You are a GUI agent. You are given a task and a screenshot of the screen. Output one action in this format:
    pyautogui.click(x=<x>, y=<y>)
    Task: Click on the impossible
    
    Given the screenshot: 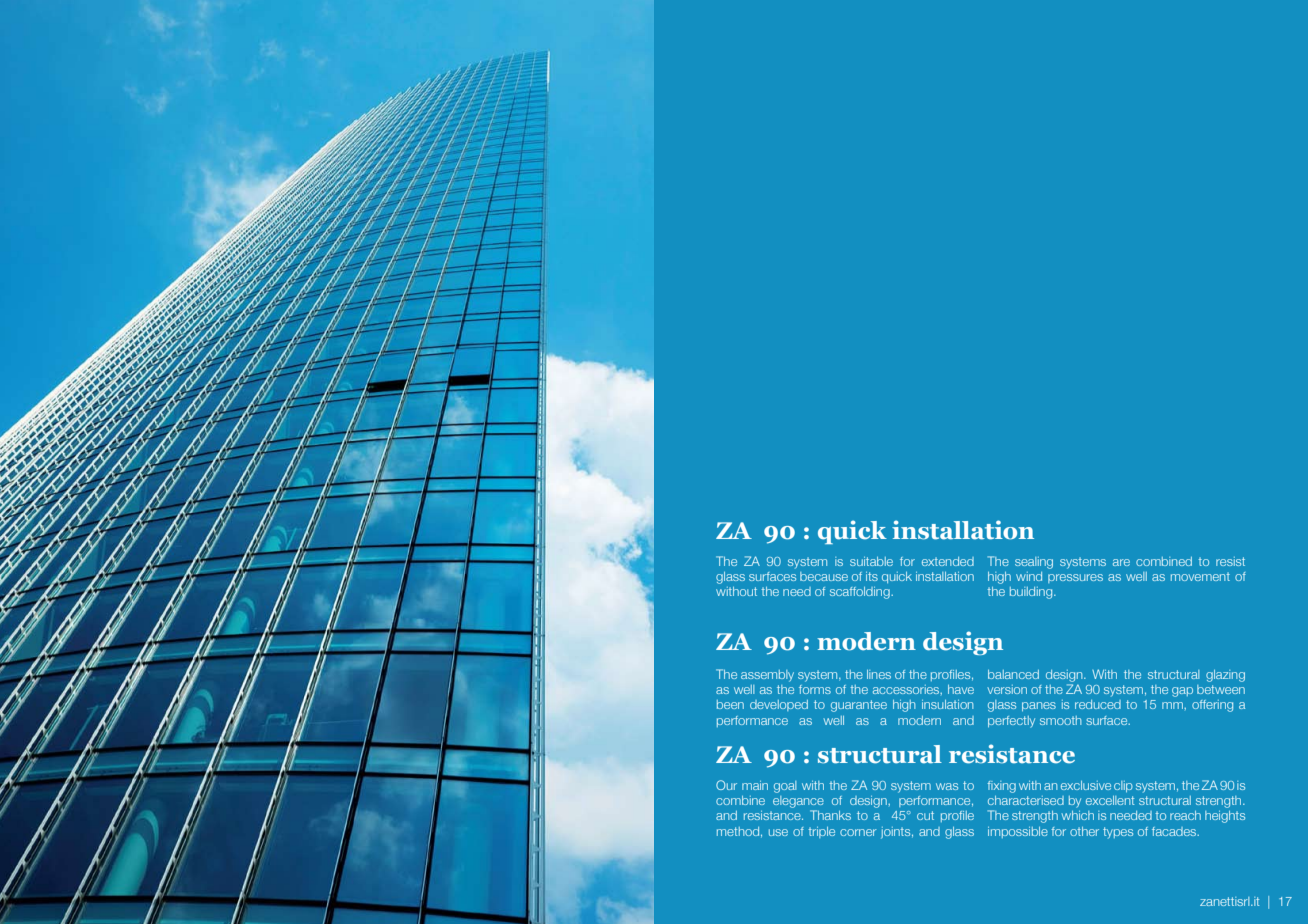 What is the action you would take?
    pyautogui.click(x=1018, y=832)
